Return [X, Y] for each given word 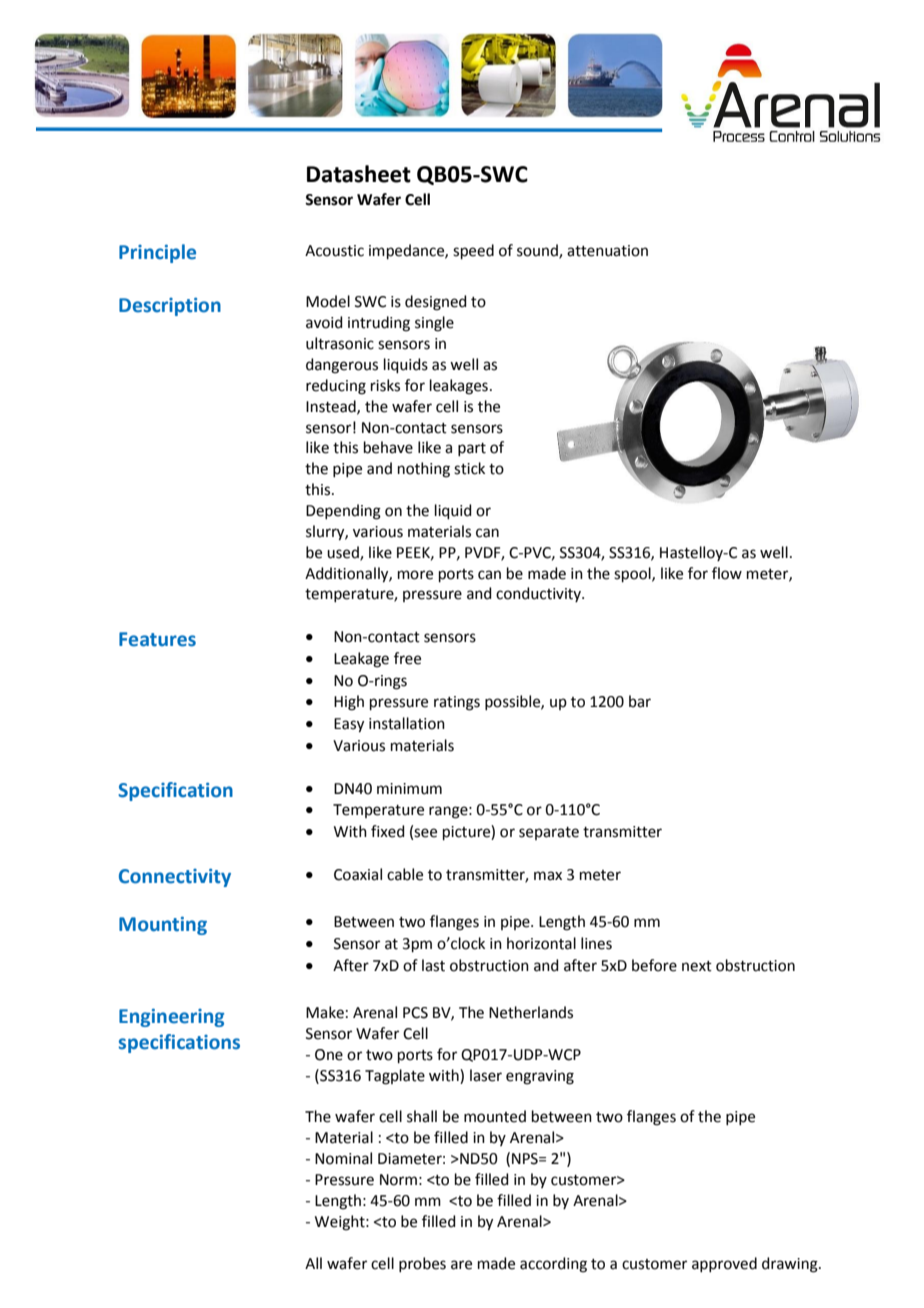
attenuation [607, 251]
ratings [457, 703]
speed [473, 251]
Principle [157, 253]
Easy [349, 725]
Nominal [343, 1158]
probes [422, 1264]
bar [640, 701]
